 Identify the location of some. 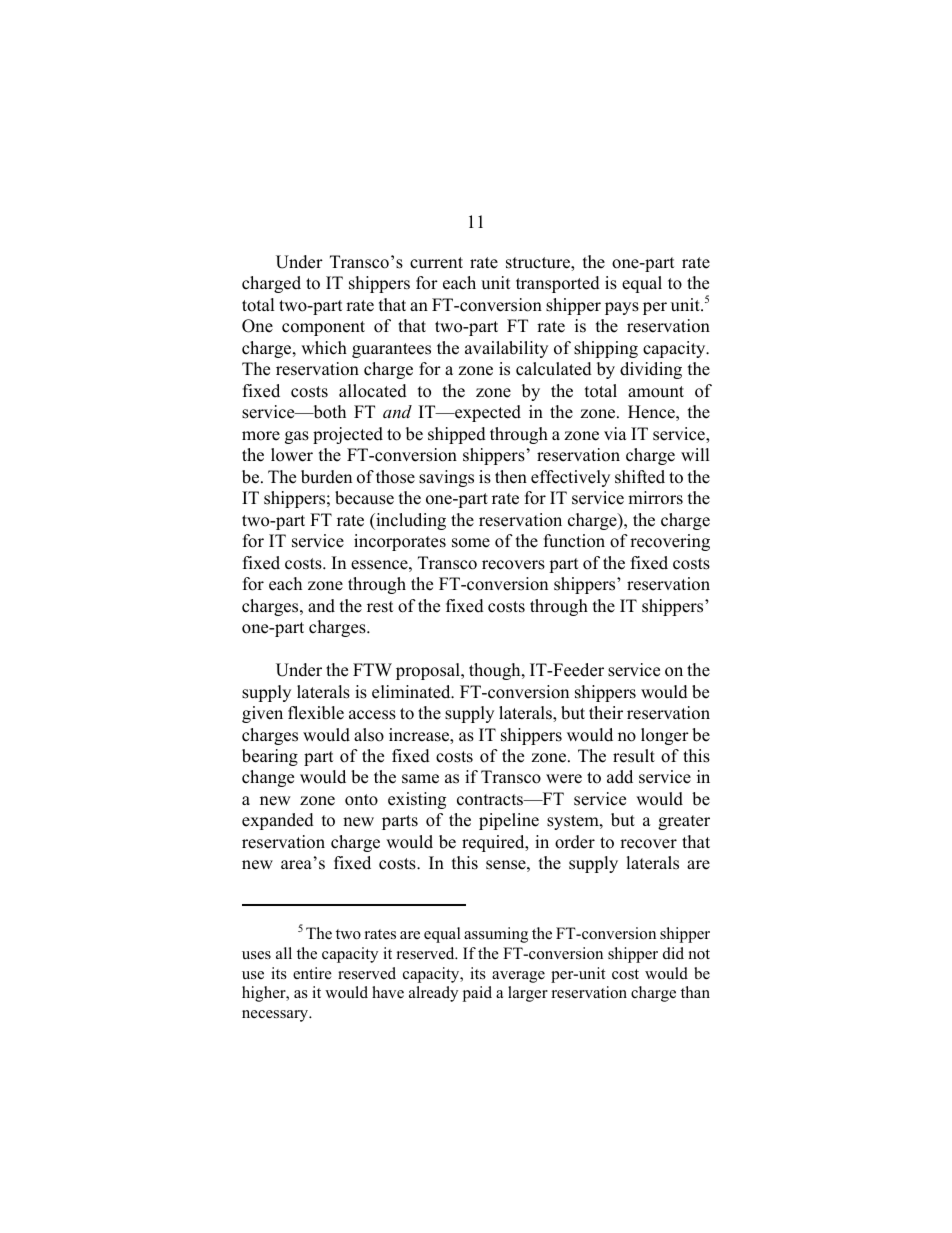
(471, 543).
